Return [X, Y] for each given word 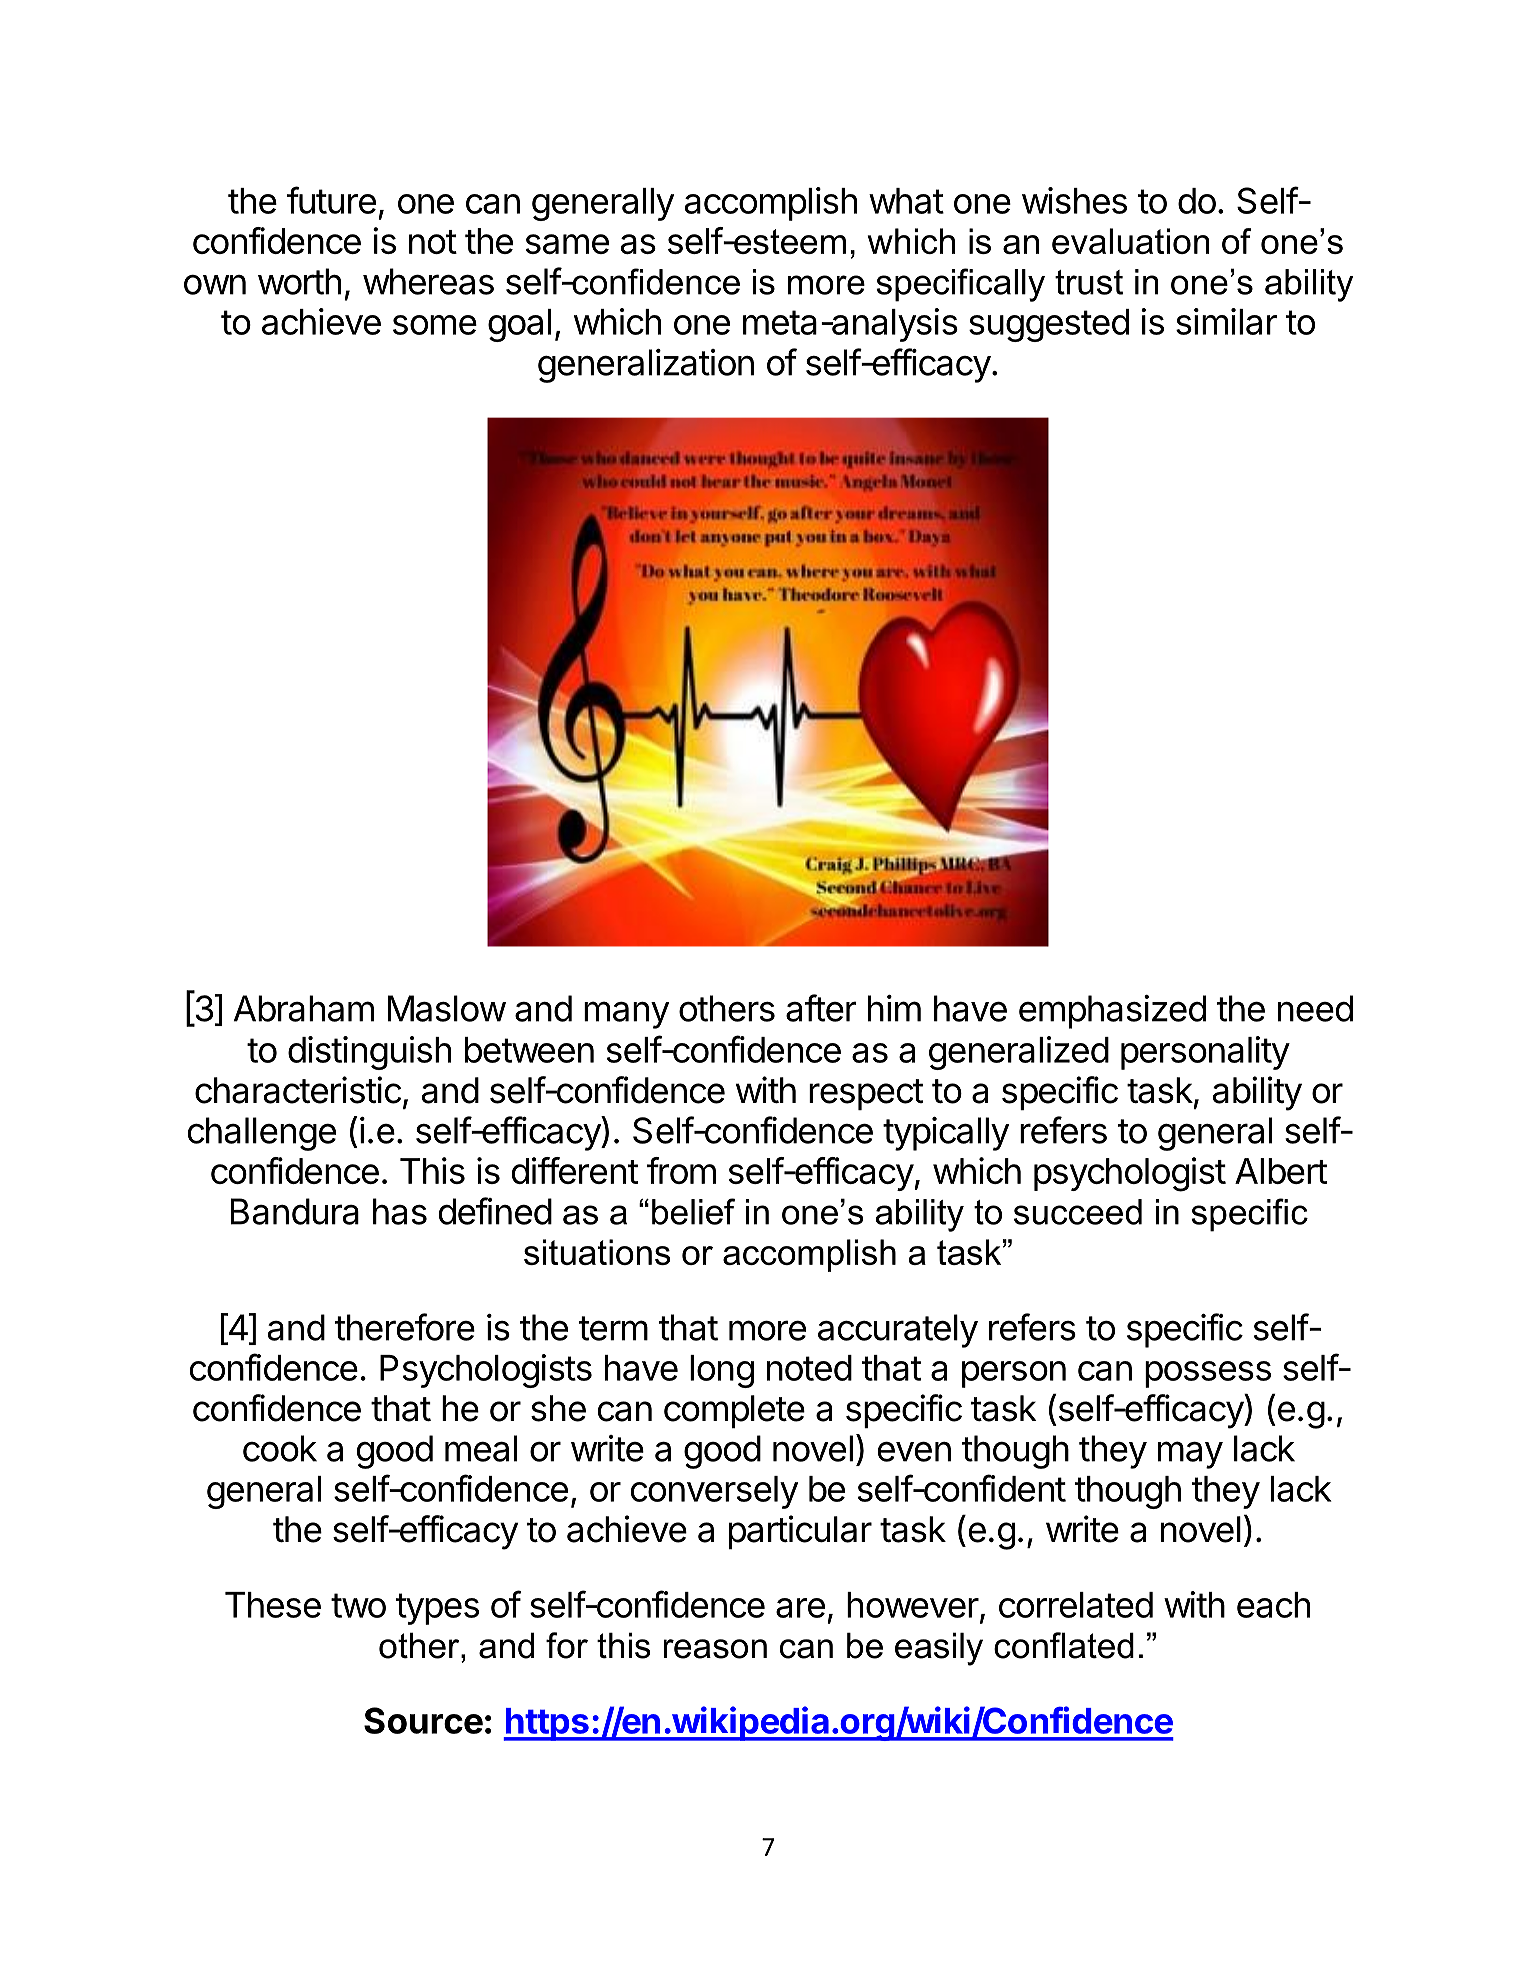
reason [715, 1649]
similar [1226, 321]
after [821, 1008]
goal [519, 325]
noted [809, 1368]
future [331, 200]
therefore [405, 1327]
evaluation [1130, 241]
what [906, 201]
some [435, 325]
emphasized [1112, 1012]
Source [423, 1720]
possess [1208, 1374]
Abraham [304, 1008]
